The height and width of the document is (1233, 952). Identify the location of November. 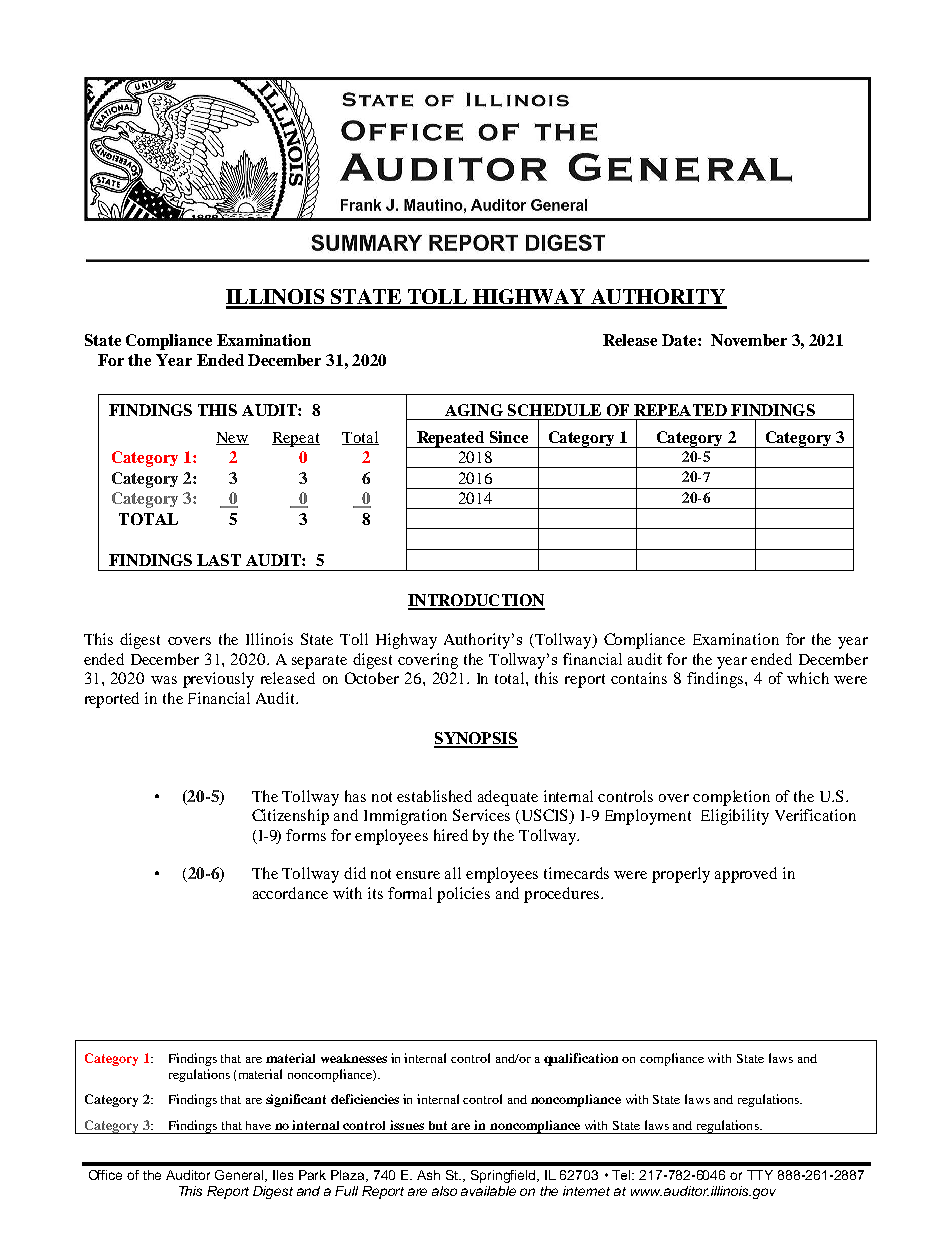
(749, 340).
